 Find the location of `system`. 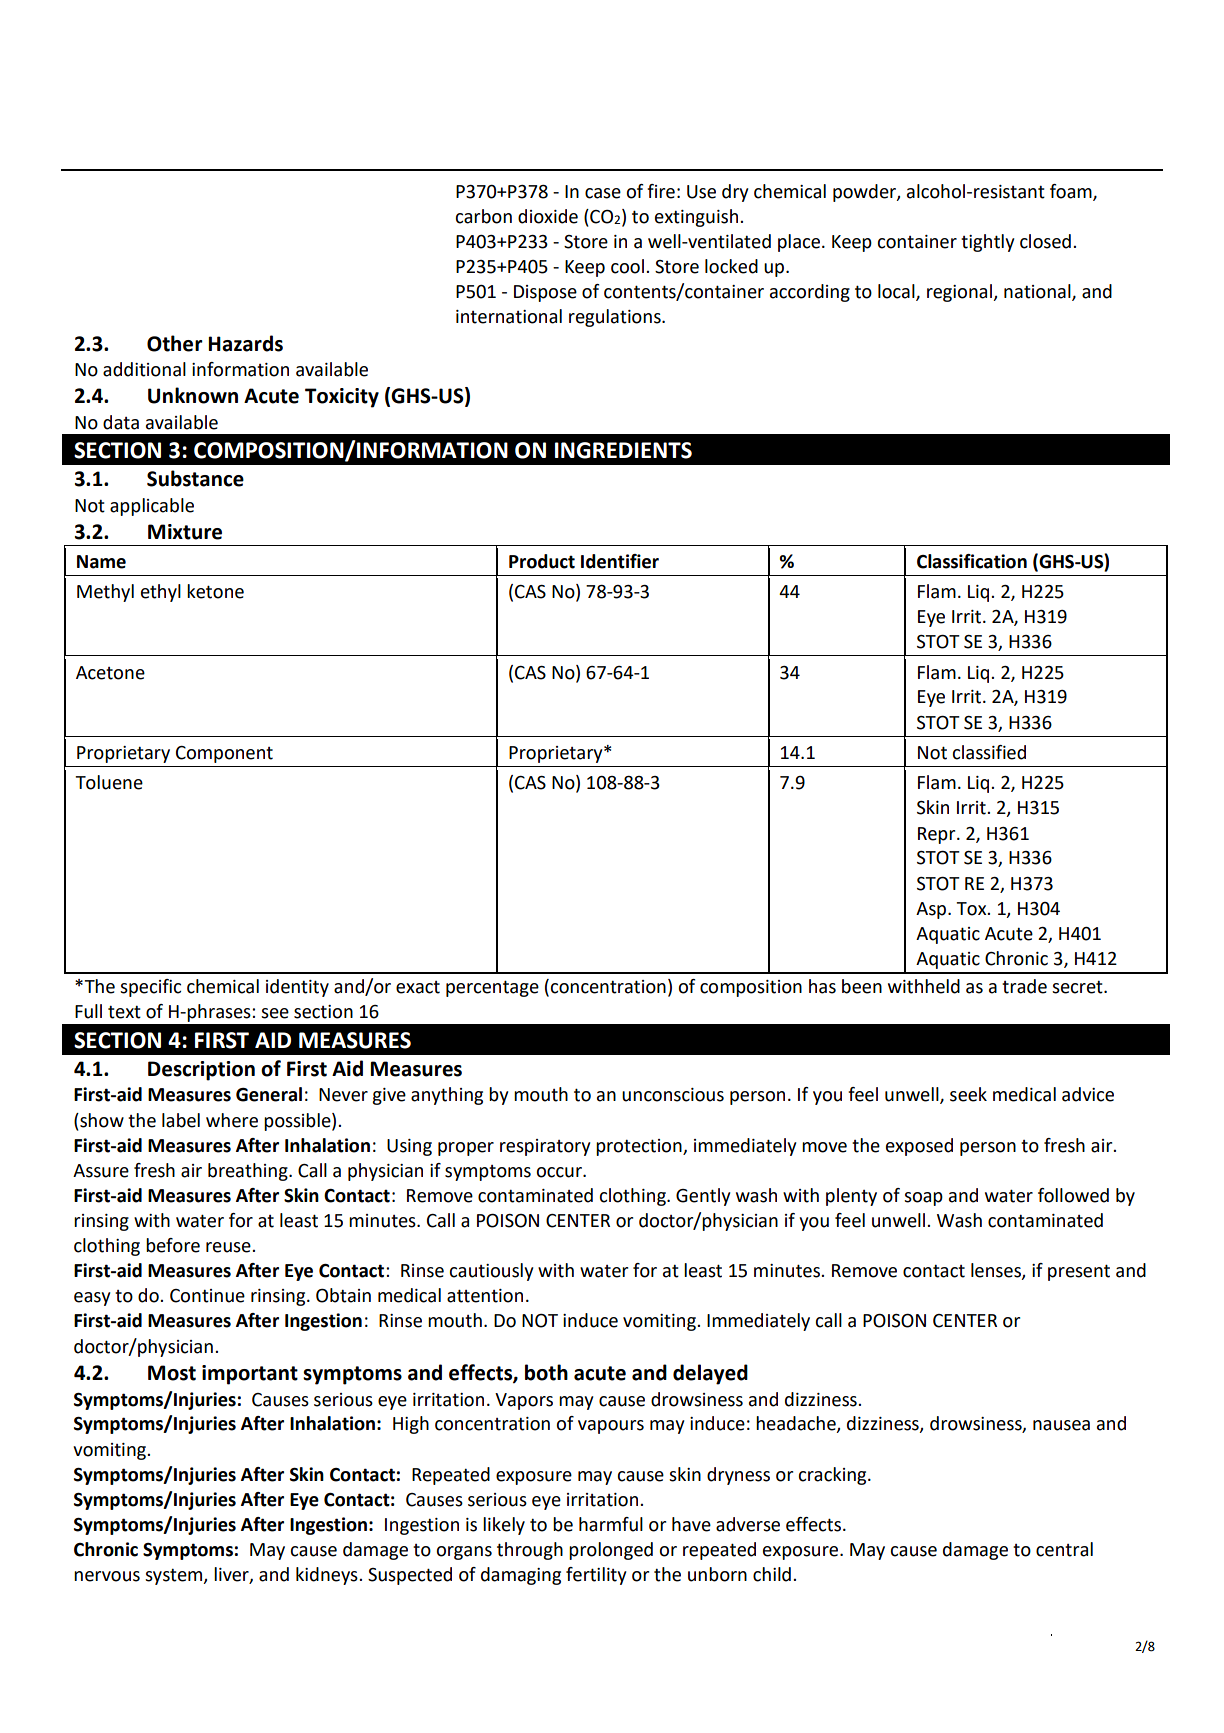

system is located at coordinates (175, 1576).
